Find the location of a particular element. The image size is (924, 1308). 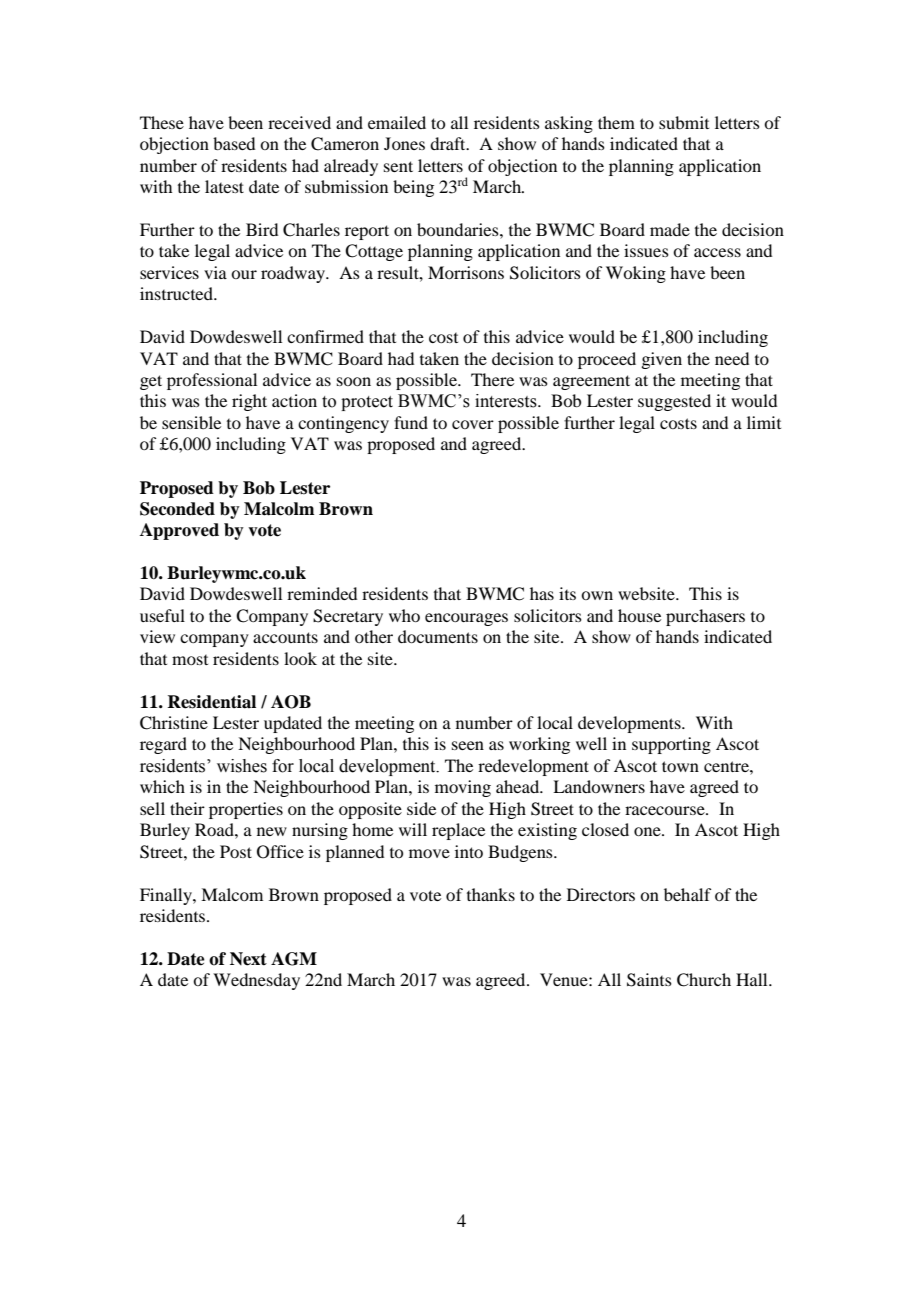

moving is located at coordinates (463, 788).
